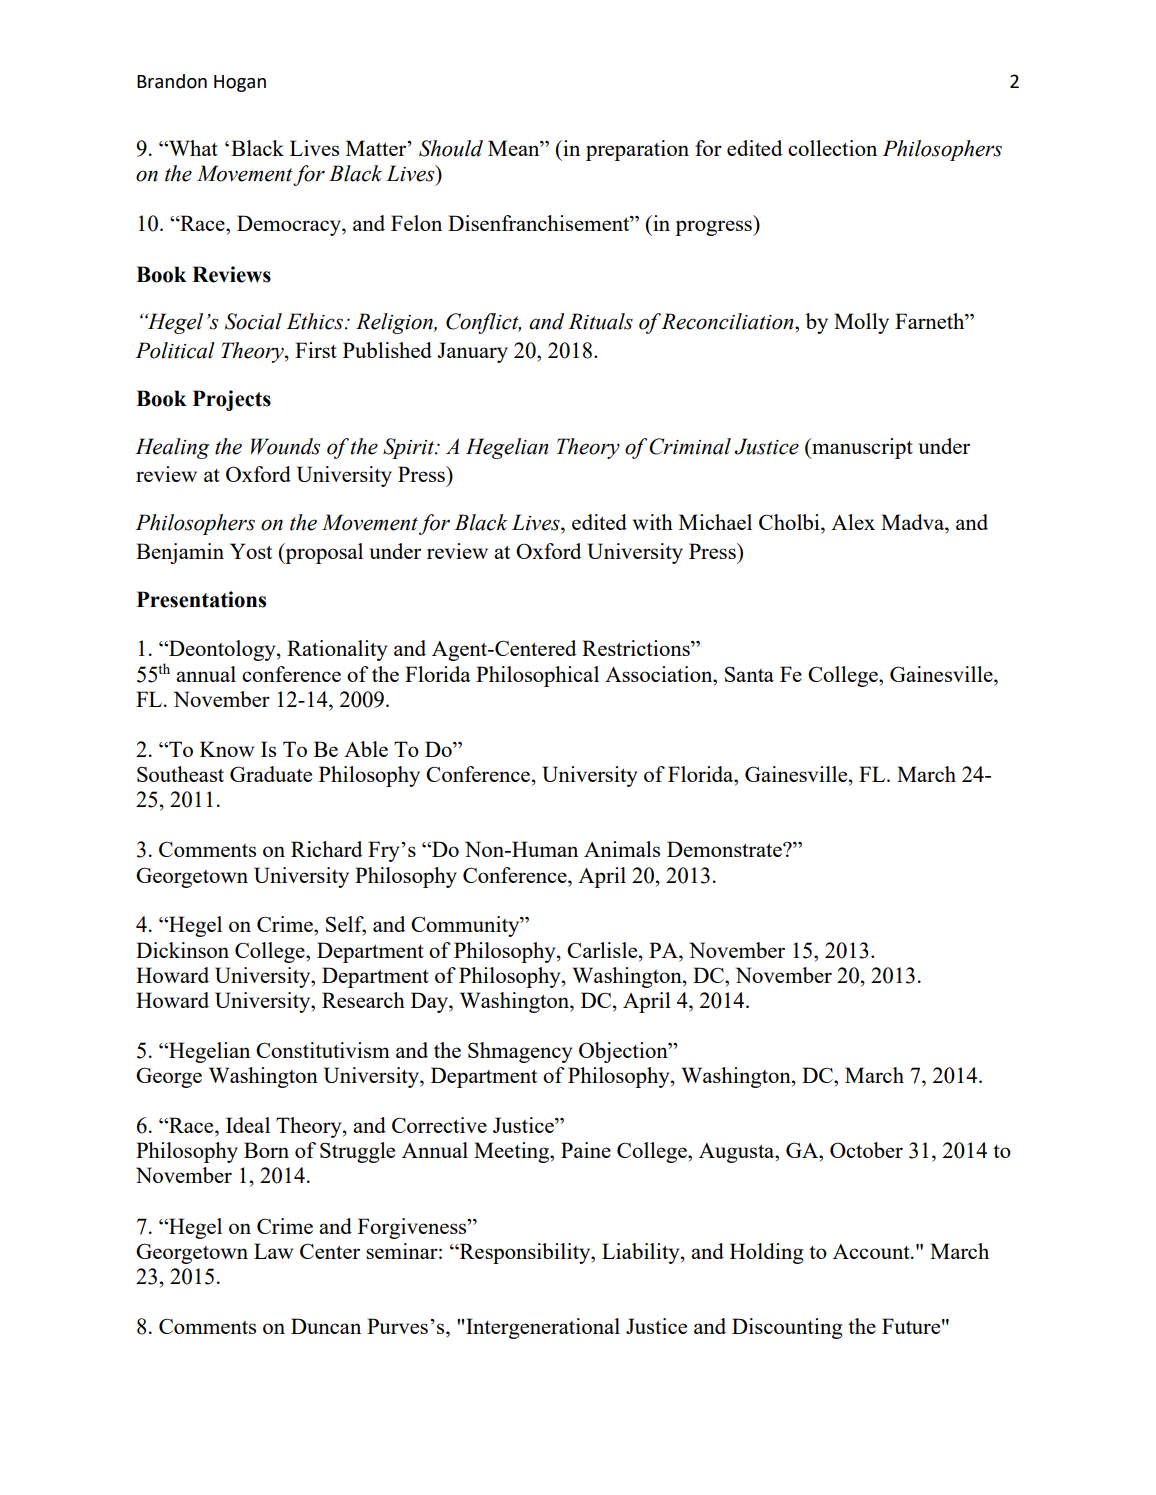 The height and width of the page is (1495, 1156). I want to click on with, so click(653, 522).
